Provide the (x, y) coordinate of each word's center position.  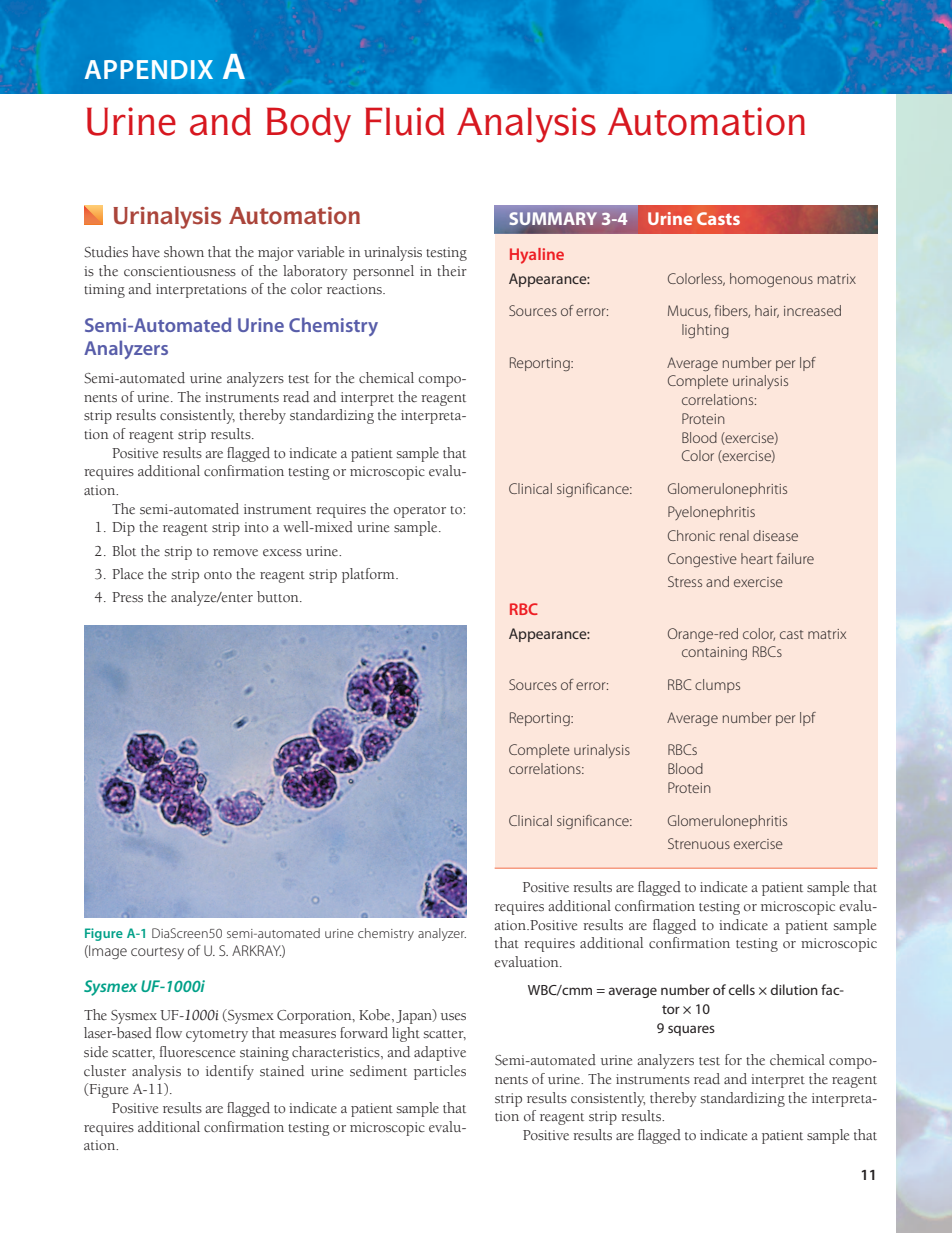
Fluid (405, 121)
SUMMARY (553, 218)
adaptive (440, 1053)
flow (169, 1032)
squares (691, 1030)
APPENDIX (149, 69)
